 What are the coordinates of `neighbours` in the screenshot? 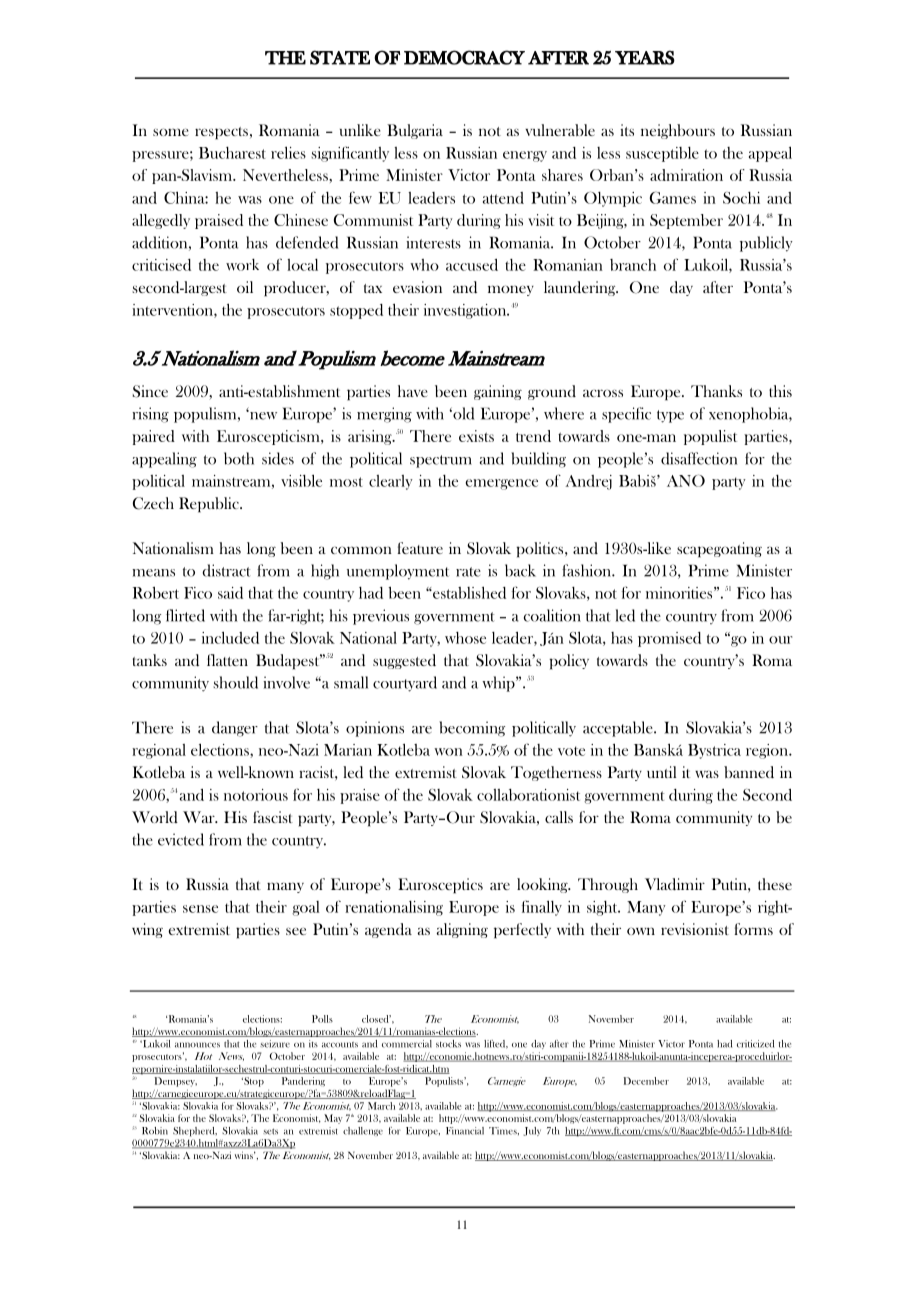 It's located at (678, 131).
